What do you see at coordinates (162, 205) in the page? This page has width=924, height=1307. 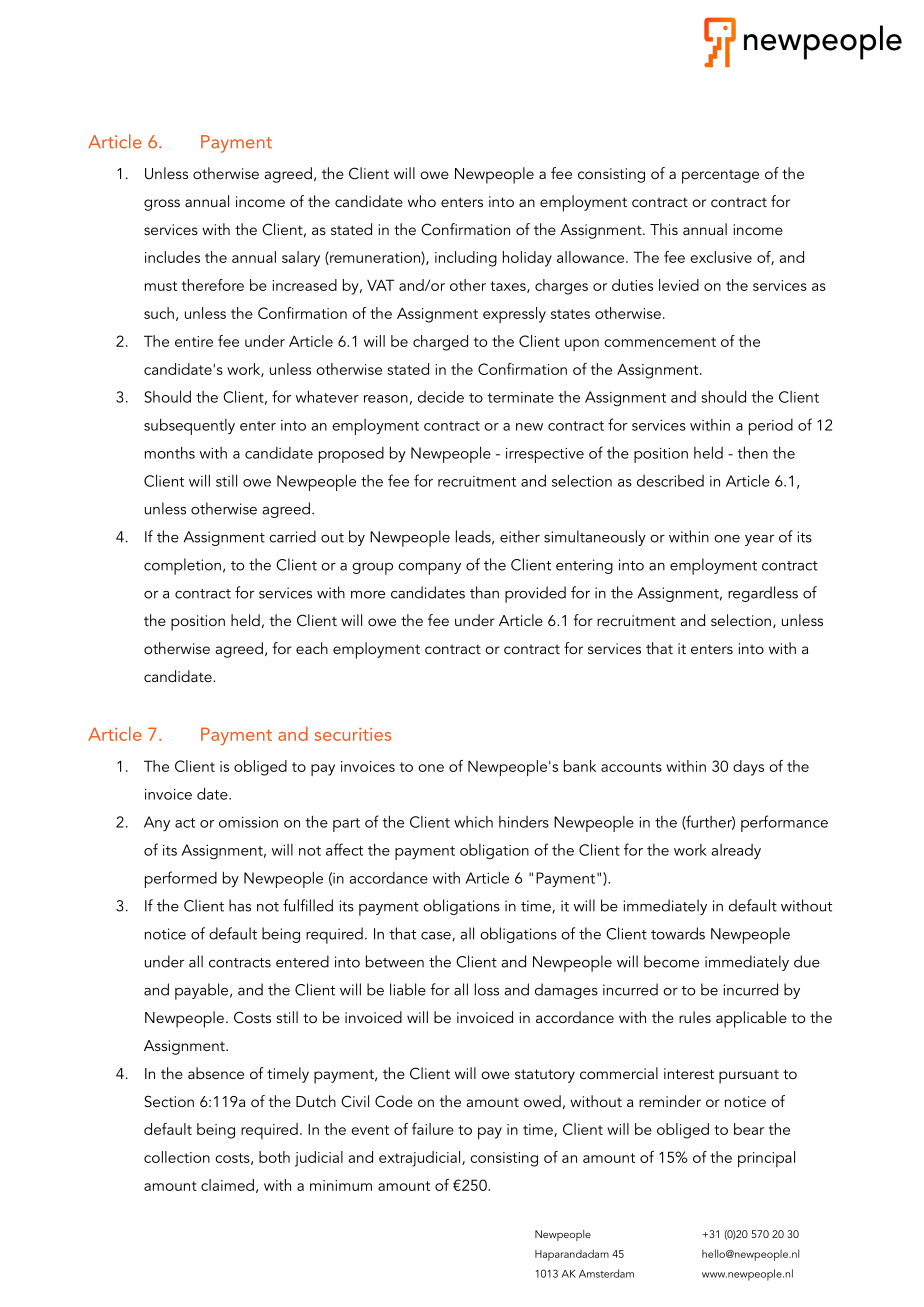 I see `gross` at bounding box center [162, 205].
